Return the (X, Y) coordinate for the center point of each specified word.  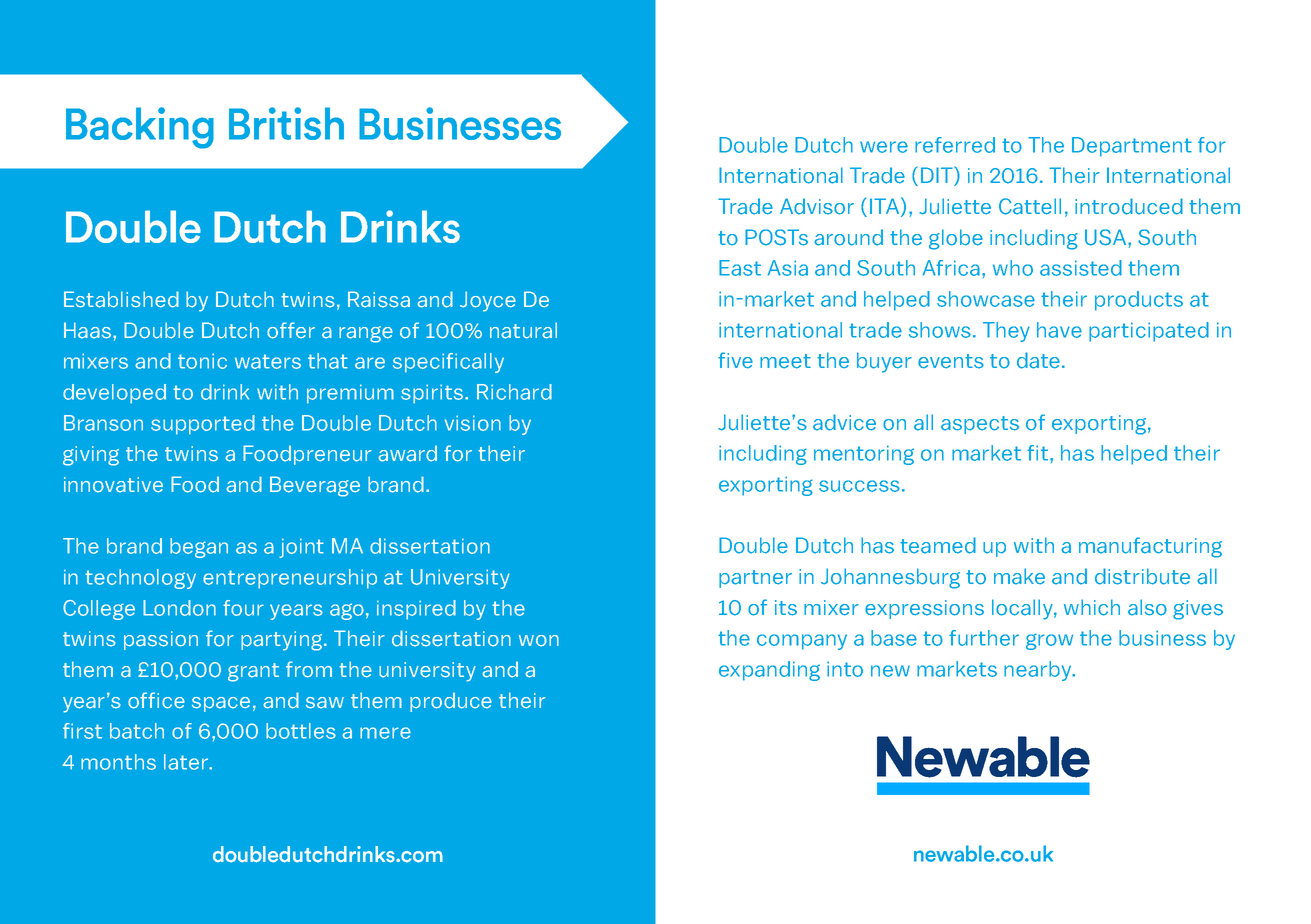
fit (1037, 453)
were (884, 147)
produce (451, 702)
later (187, 762)
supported (203, 425)
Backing (140, 128)
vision (473, 423)
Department (1132, 147)
